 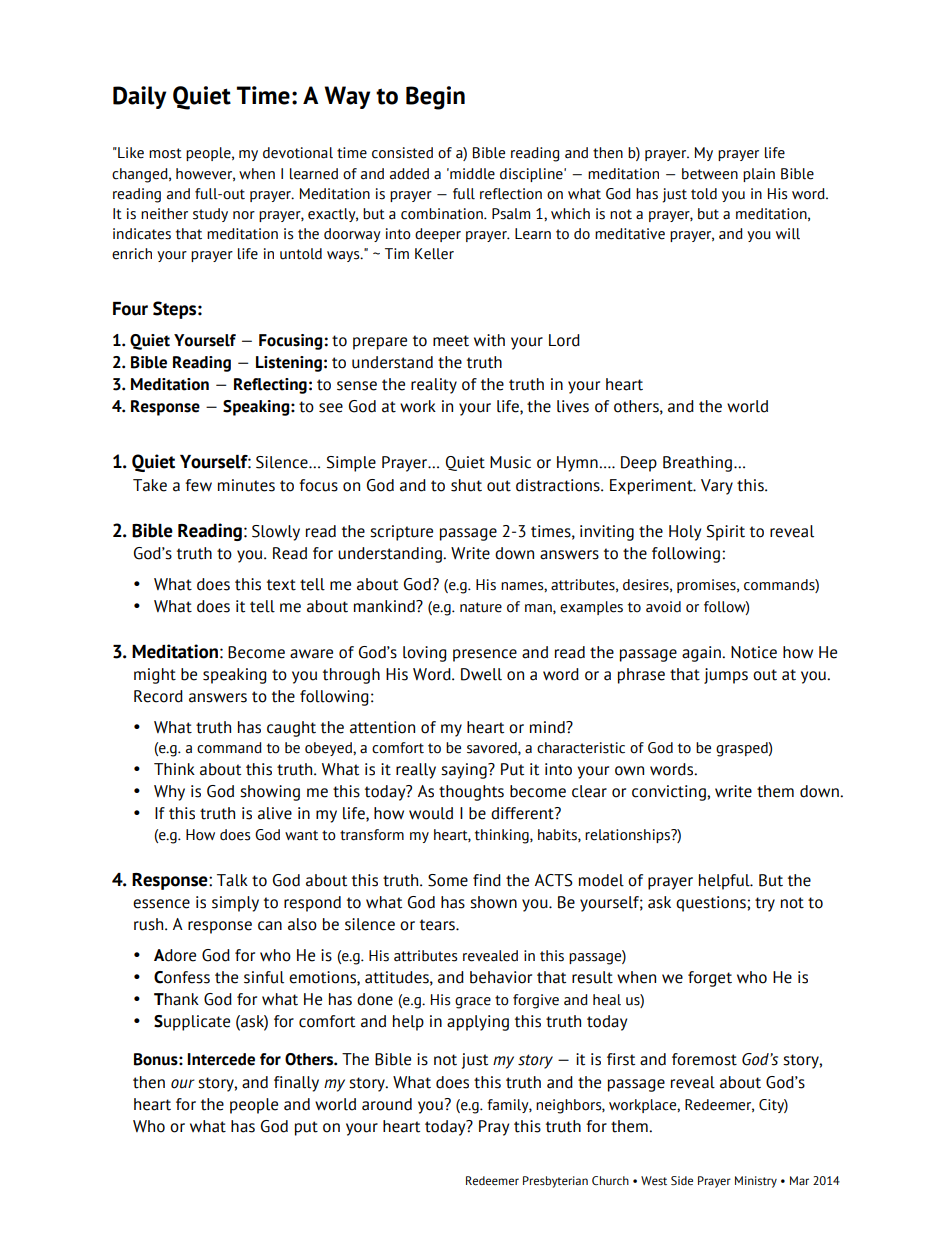 What do you see at coordinates (485, 655) in the page?
I see `presence` at bounding box center [485, 655].
